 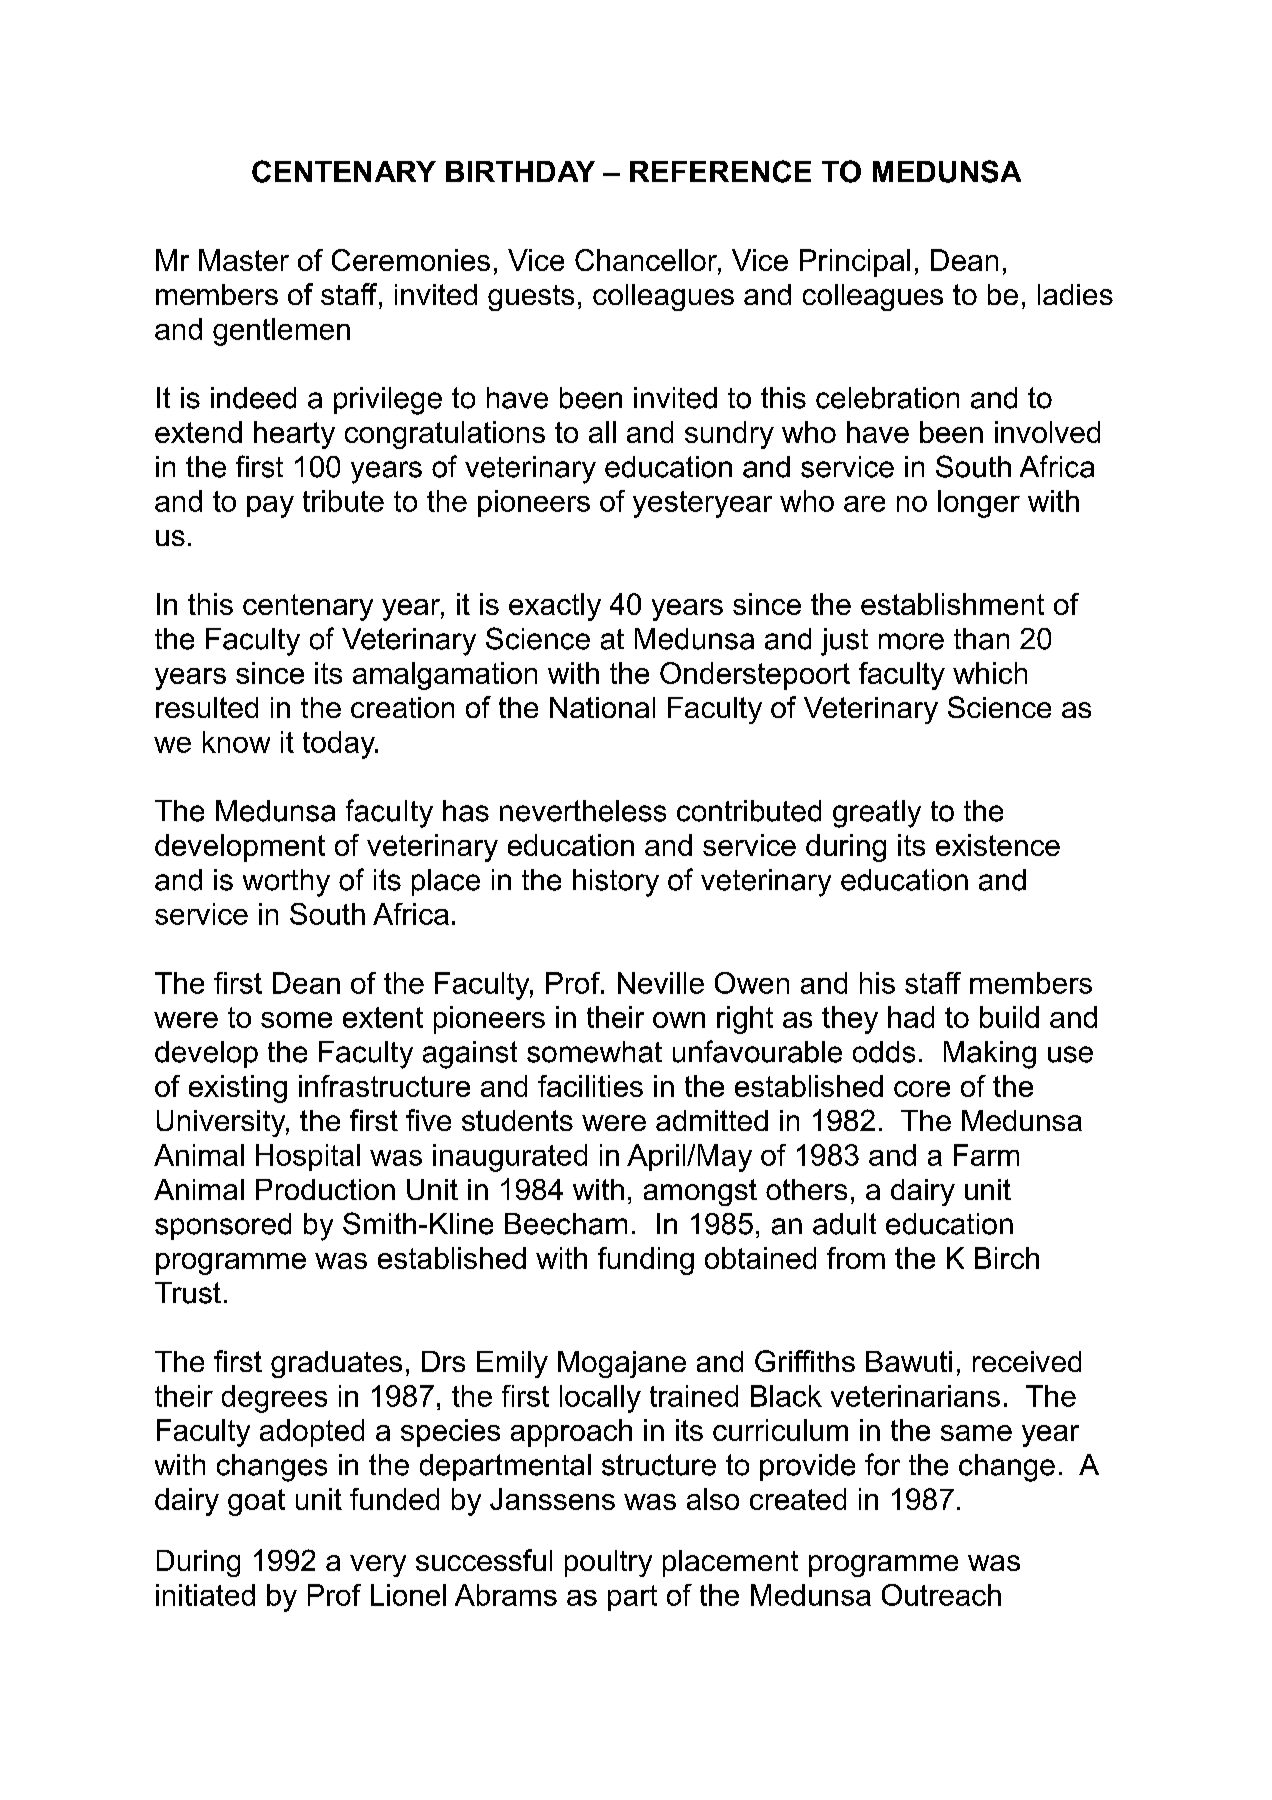 What do you see at coordinates (552, 1499) in the screenshot?
I see `Janssens` at bounding box center [552, 1499].
